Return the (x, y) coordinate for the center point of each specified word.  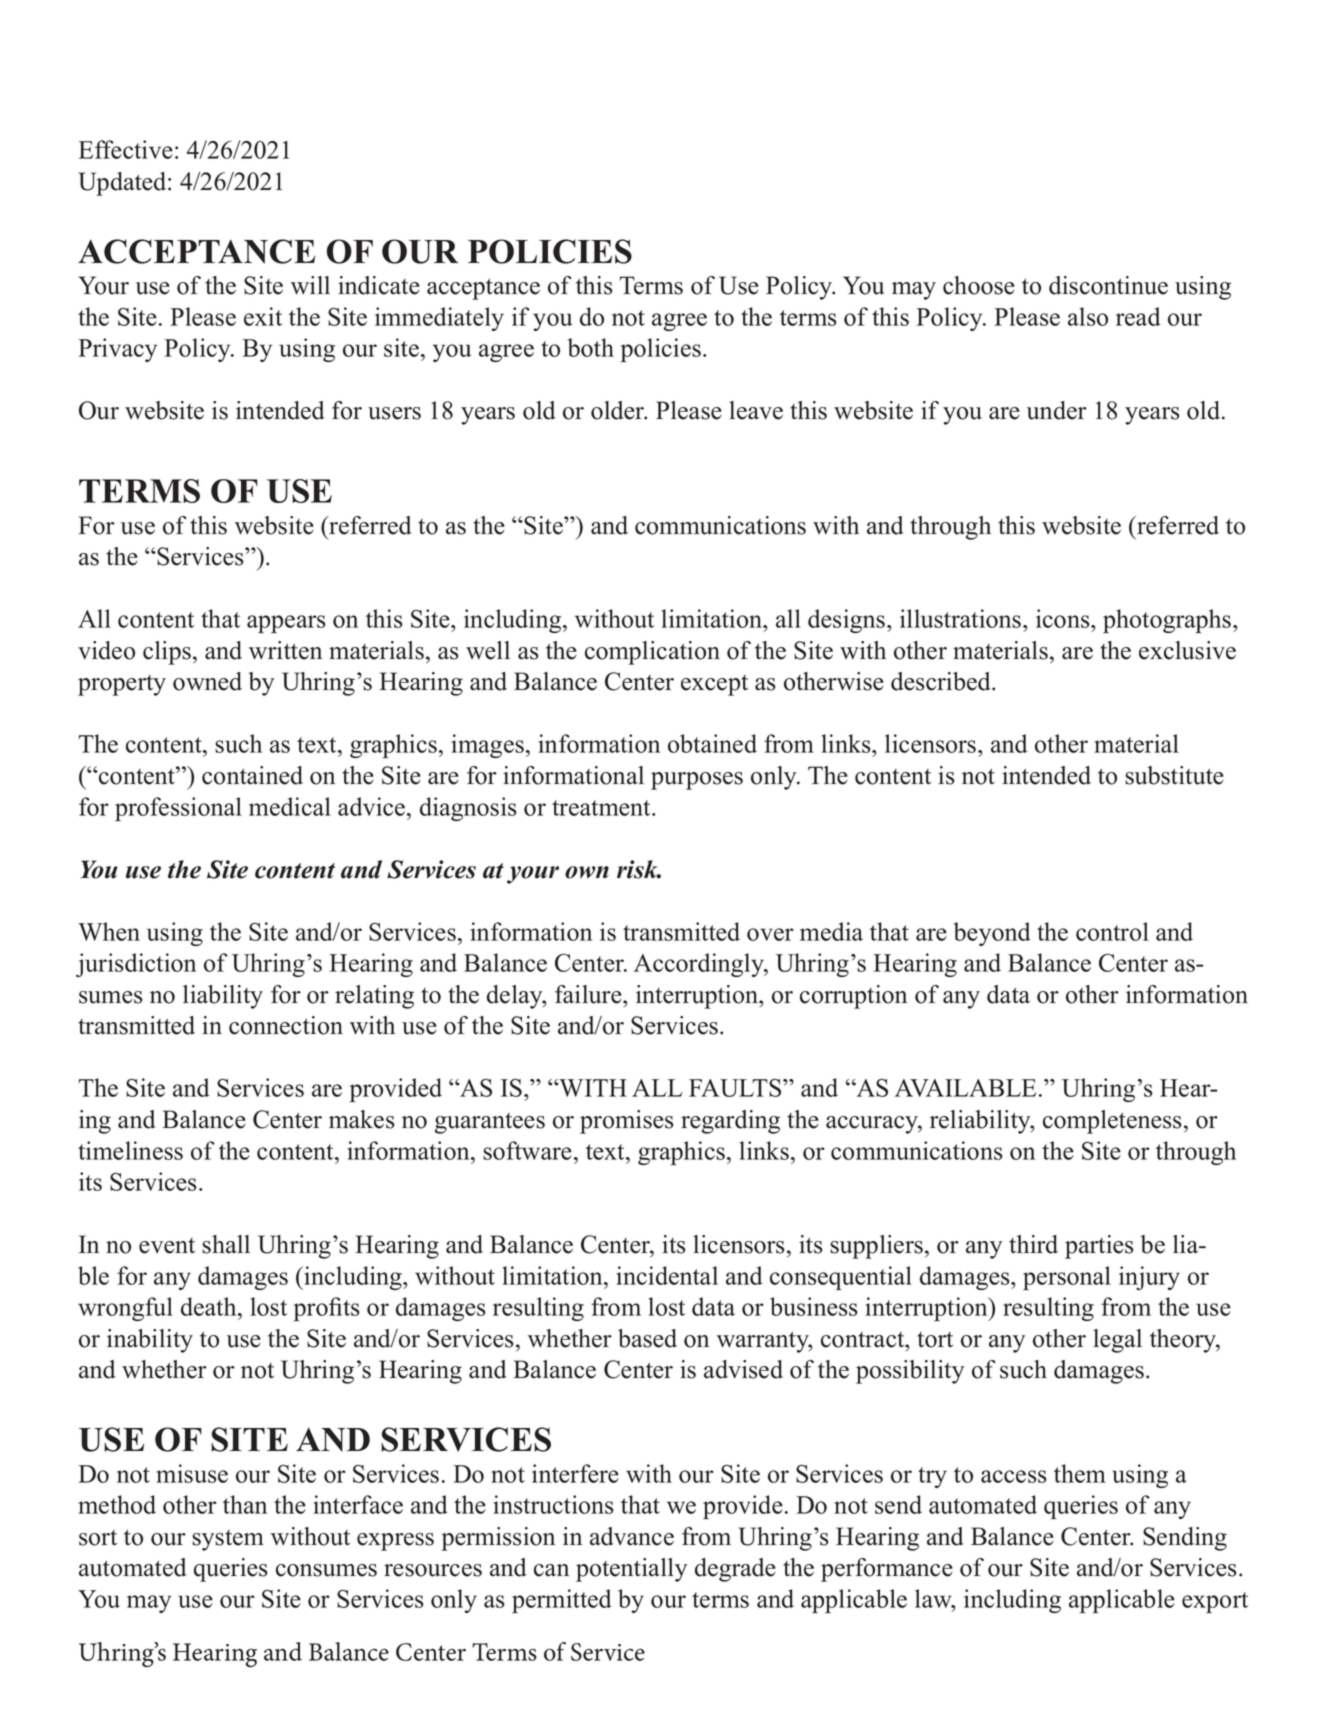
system (228, 1540)
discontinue (1108, 285)
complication (652, 653)
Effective (126, 149)
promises (627, 1122)
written (285, 650)
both (591, 347)
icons (1064, 618)
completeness (1112, 1122)
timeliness (130, 1150)
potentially (631, 1570)
